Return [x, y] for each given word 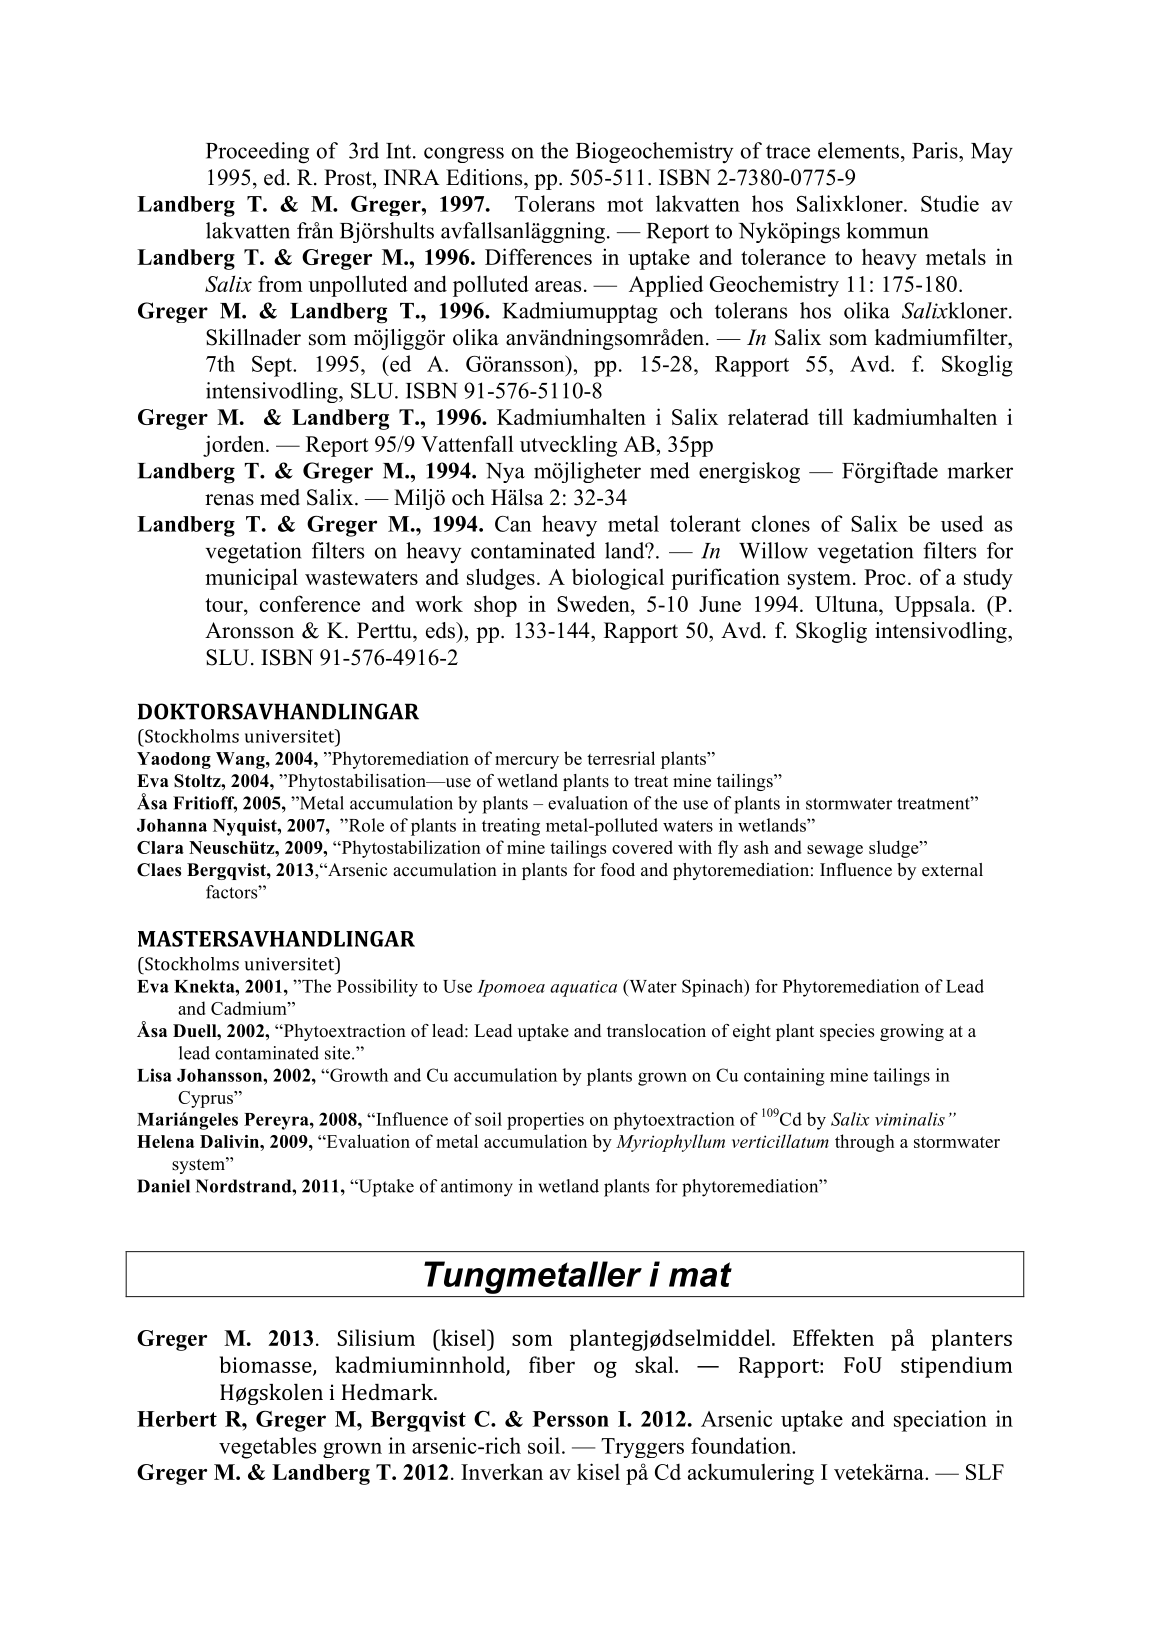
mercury [527, 762]
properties [545, 1121]
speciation [940, 1421]
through [865, 1143]
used [962, 523]
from [280, 283]
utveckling [568, 446]
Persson [571, 1419]
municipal [251, 579]
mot [625, 205]
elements [858, 150]
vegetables [267, 1448]
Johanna [172, 825]
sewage [835, 851]
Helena [165, 1141]
